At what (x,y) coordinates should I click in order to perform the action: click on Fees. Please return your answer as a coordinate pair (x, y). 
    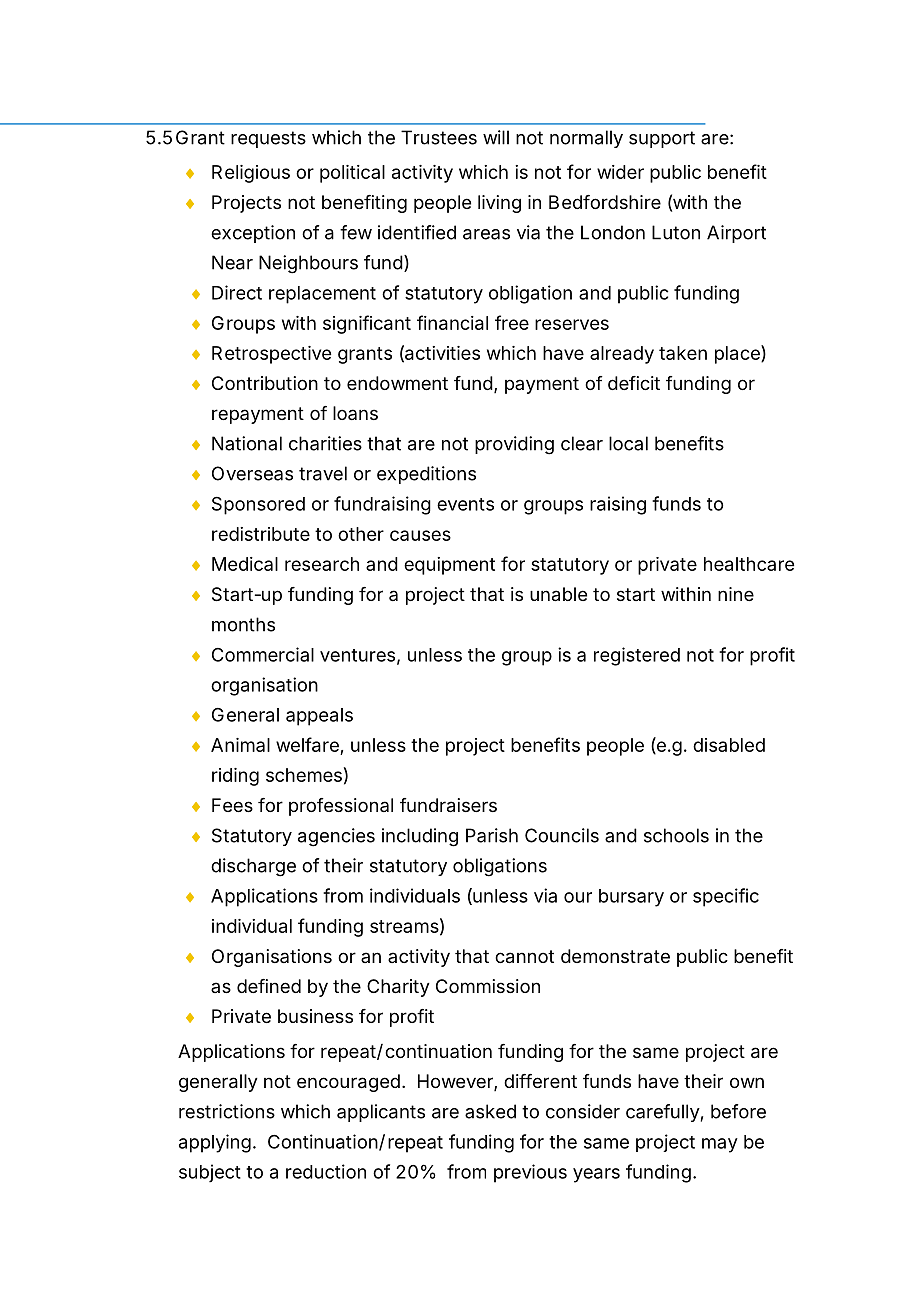
    Looking at the image, I should click on (232, 805).
